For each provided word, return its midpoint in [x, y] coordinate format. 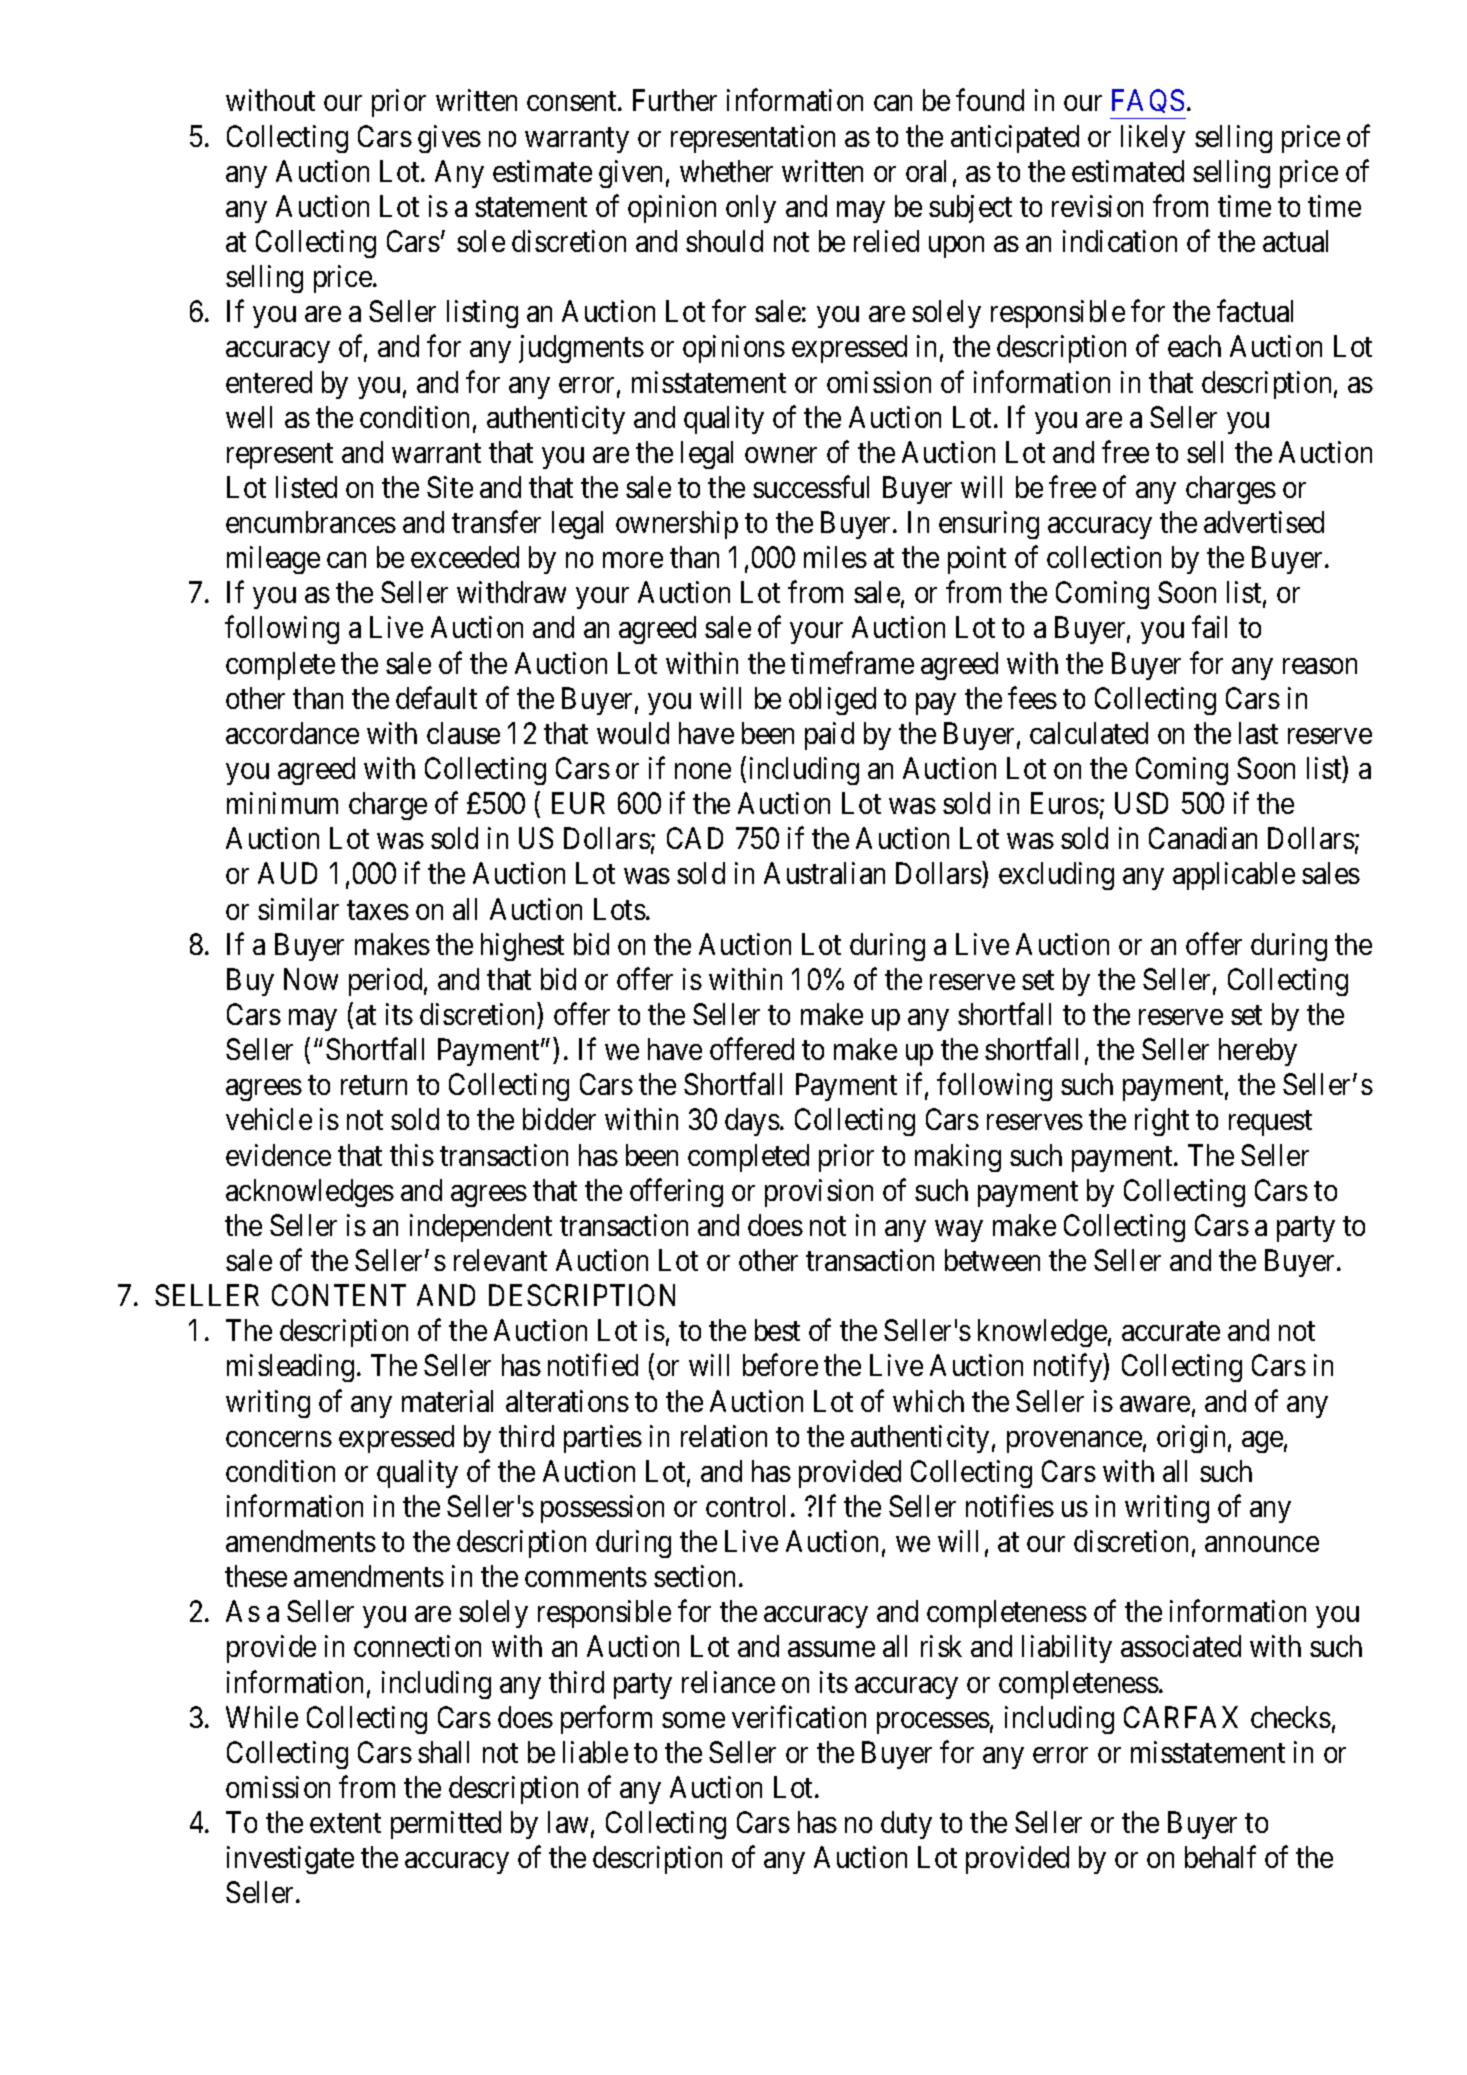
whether [726, 171]
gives [449, 139]
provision [819, 1193]
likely [1153, 139]
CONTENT [339, 1295]
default [436, 698]
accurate [1171, 1331]
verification [799, 1717]
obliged [832, 701]
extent [345, 1823]
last [1258, 733]
